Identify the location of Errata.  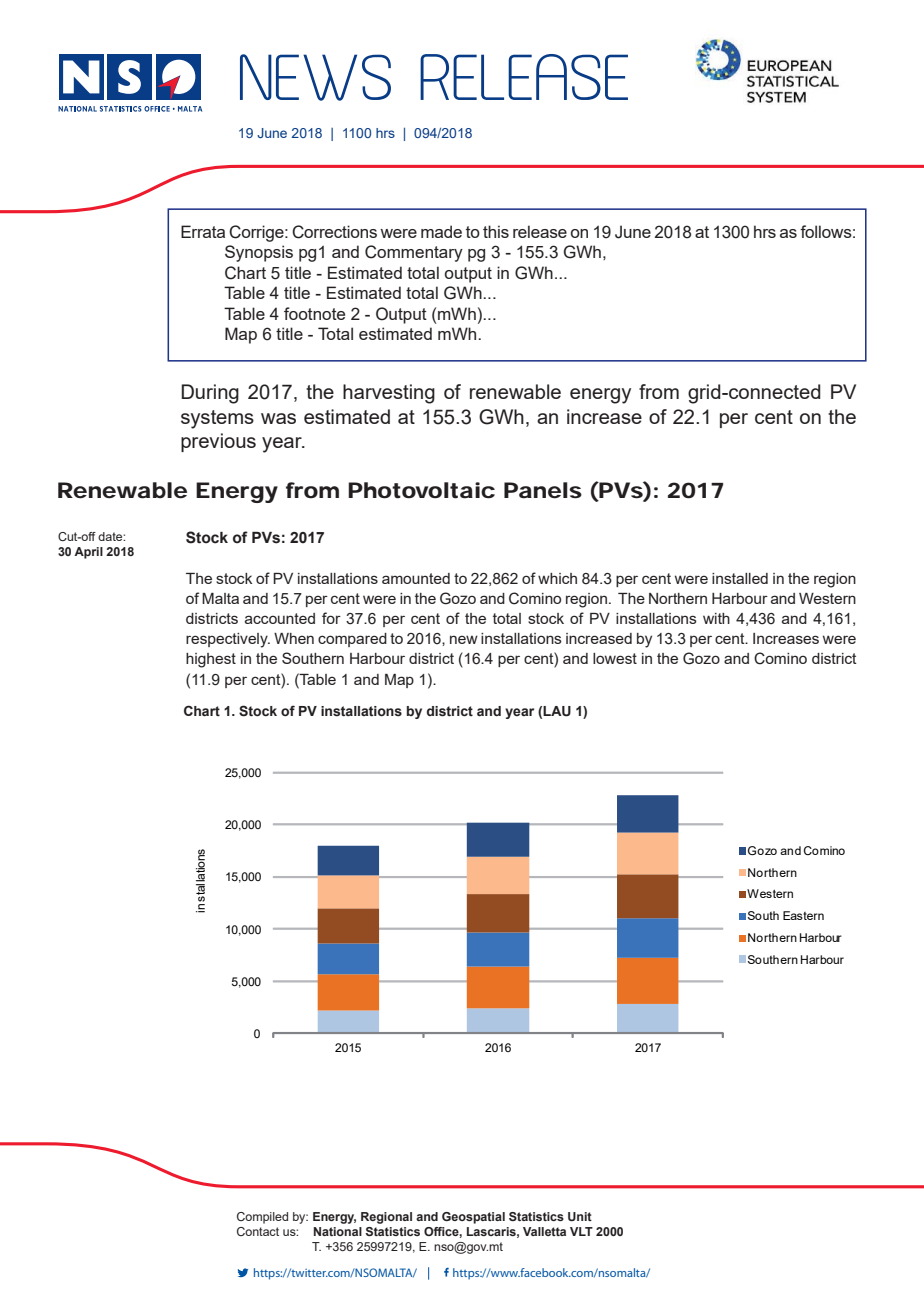
(203, 231).
